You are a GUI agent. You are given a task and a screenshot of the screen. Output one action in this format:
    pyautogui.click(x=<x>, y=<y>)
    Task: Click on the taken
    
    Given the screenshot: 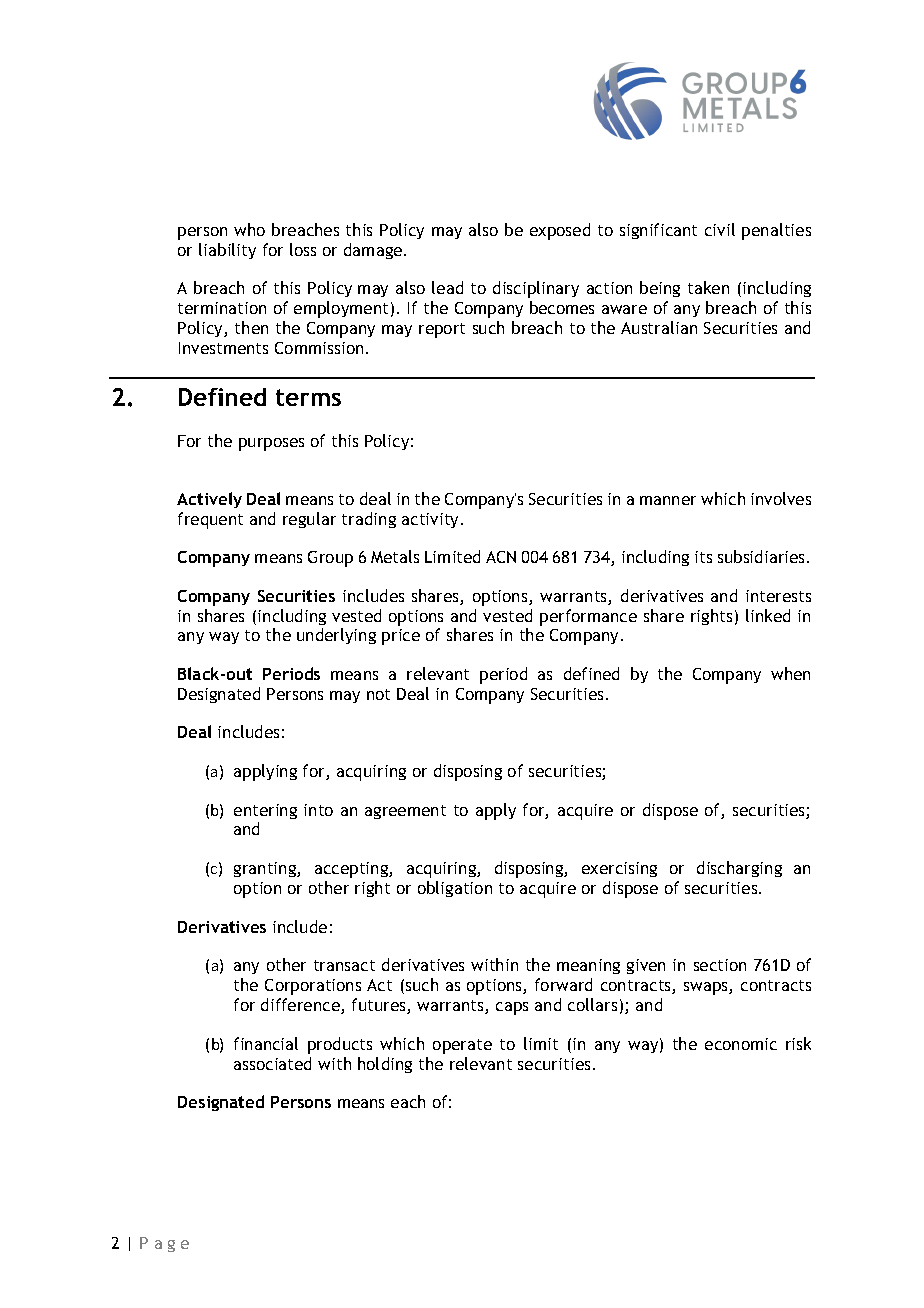 What is the action you would take?
    pyautogui.click(x=708, y=287)
